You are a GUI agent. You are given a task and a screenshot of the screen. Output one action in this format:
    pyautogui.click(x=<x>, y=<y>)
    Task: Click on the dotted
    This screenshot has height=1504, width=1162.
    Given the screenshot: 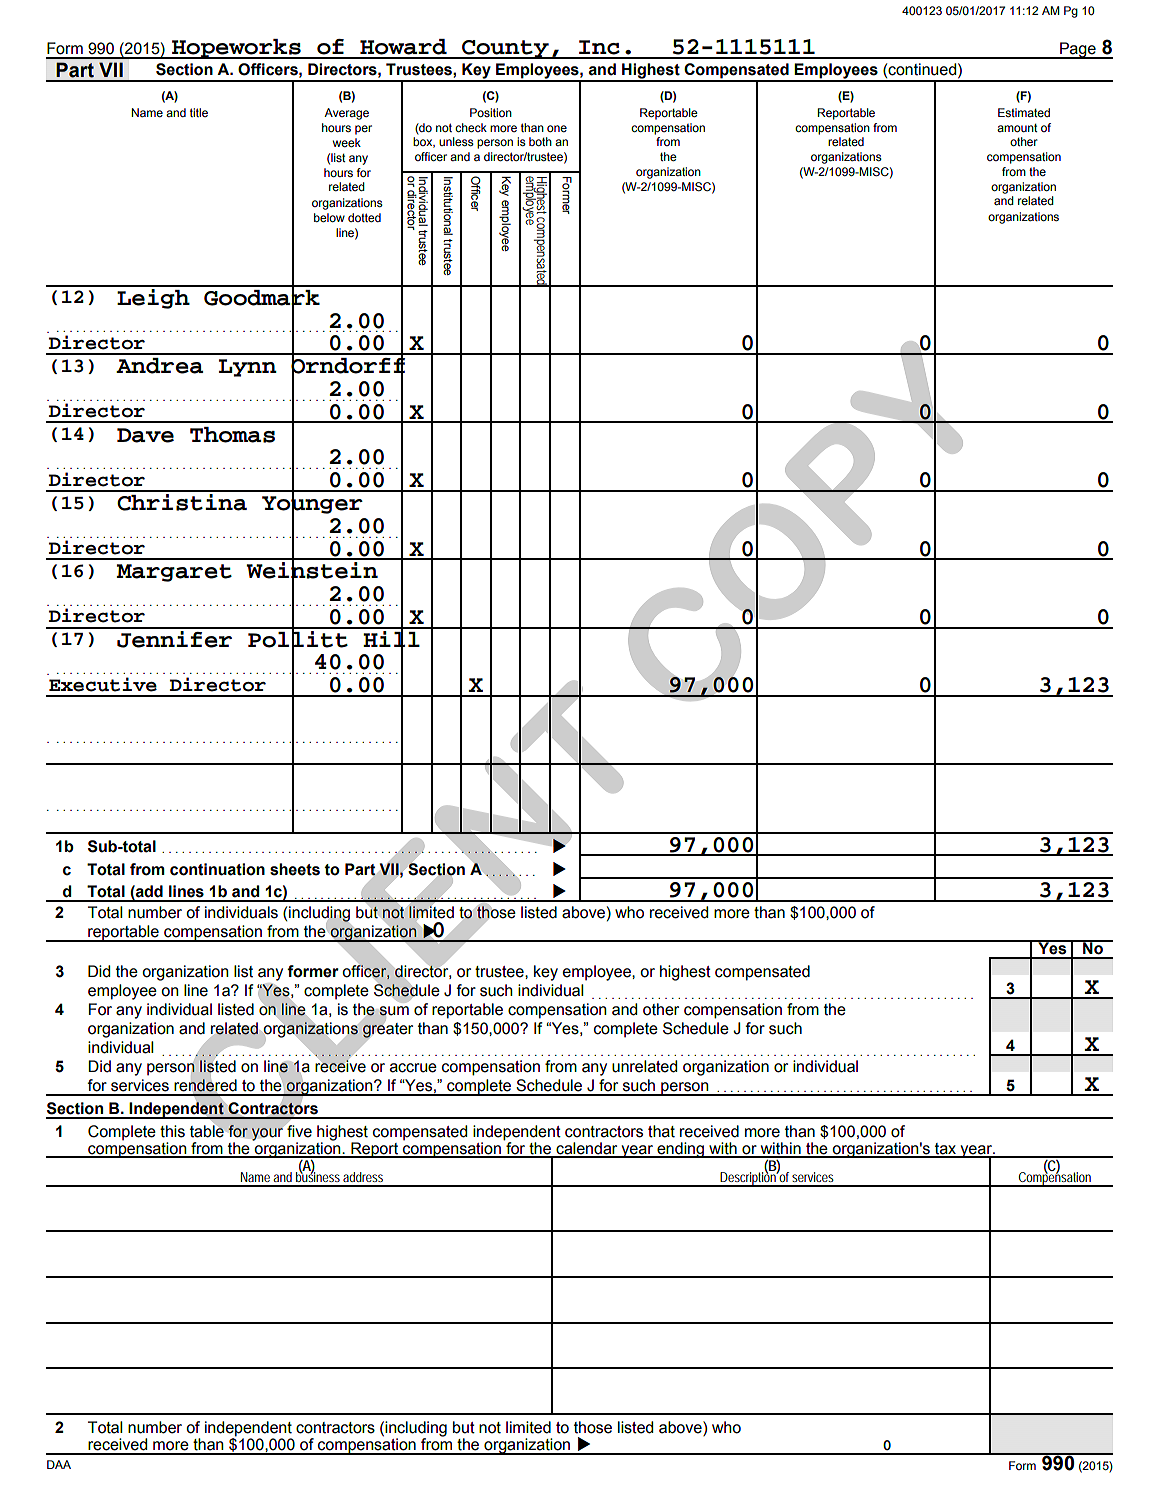 What is the action you would take?
    pyautogui.click(x=364, y=217)
